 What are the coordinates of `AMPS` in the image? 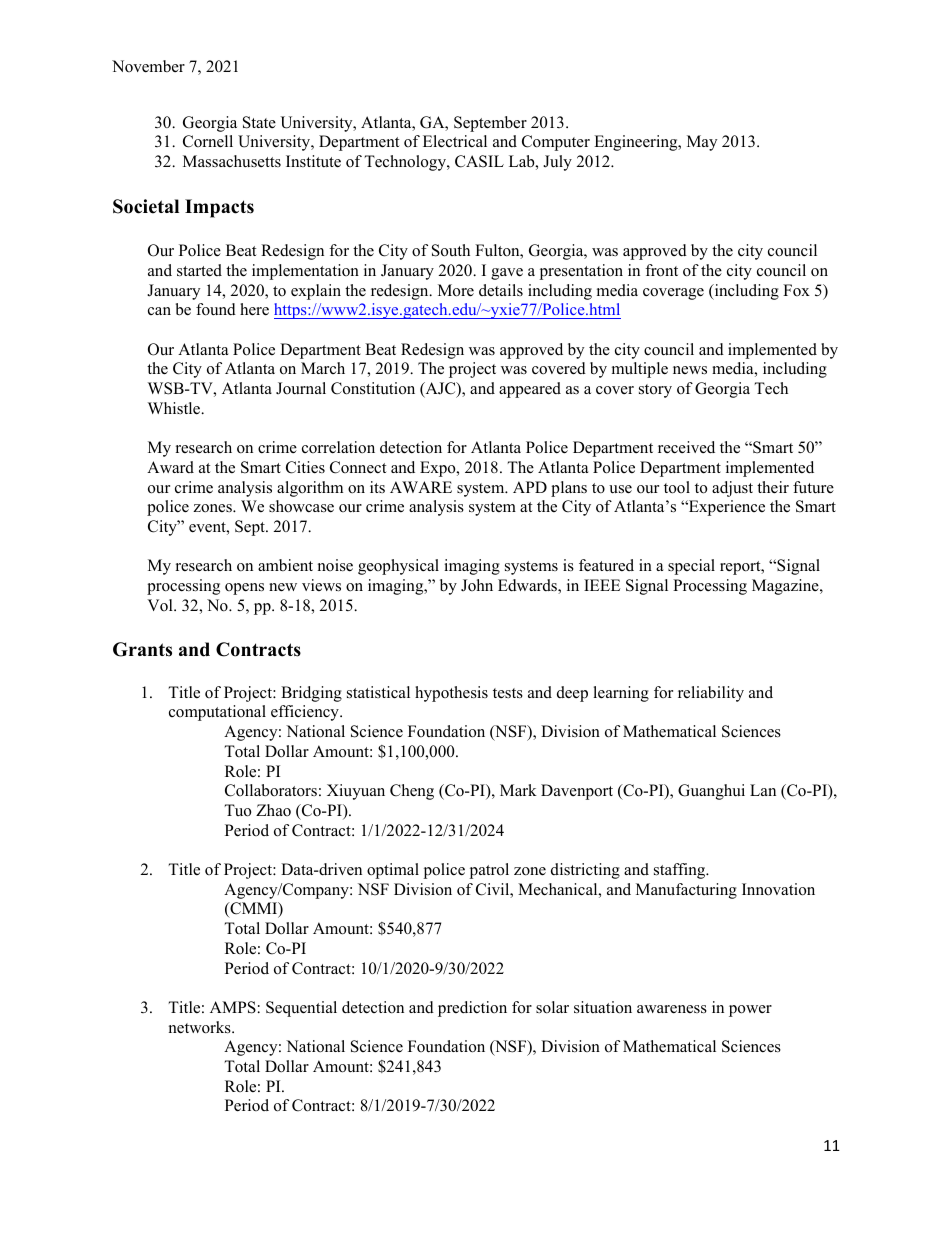 It's located at (233, 1007).
